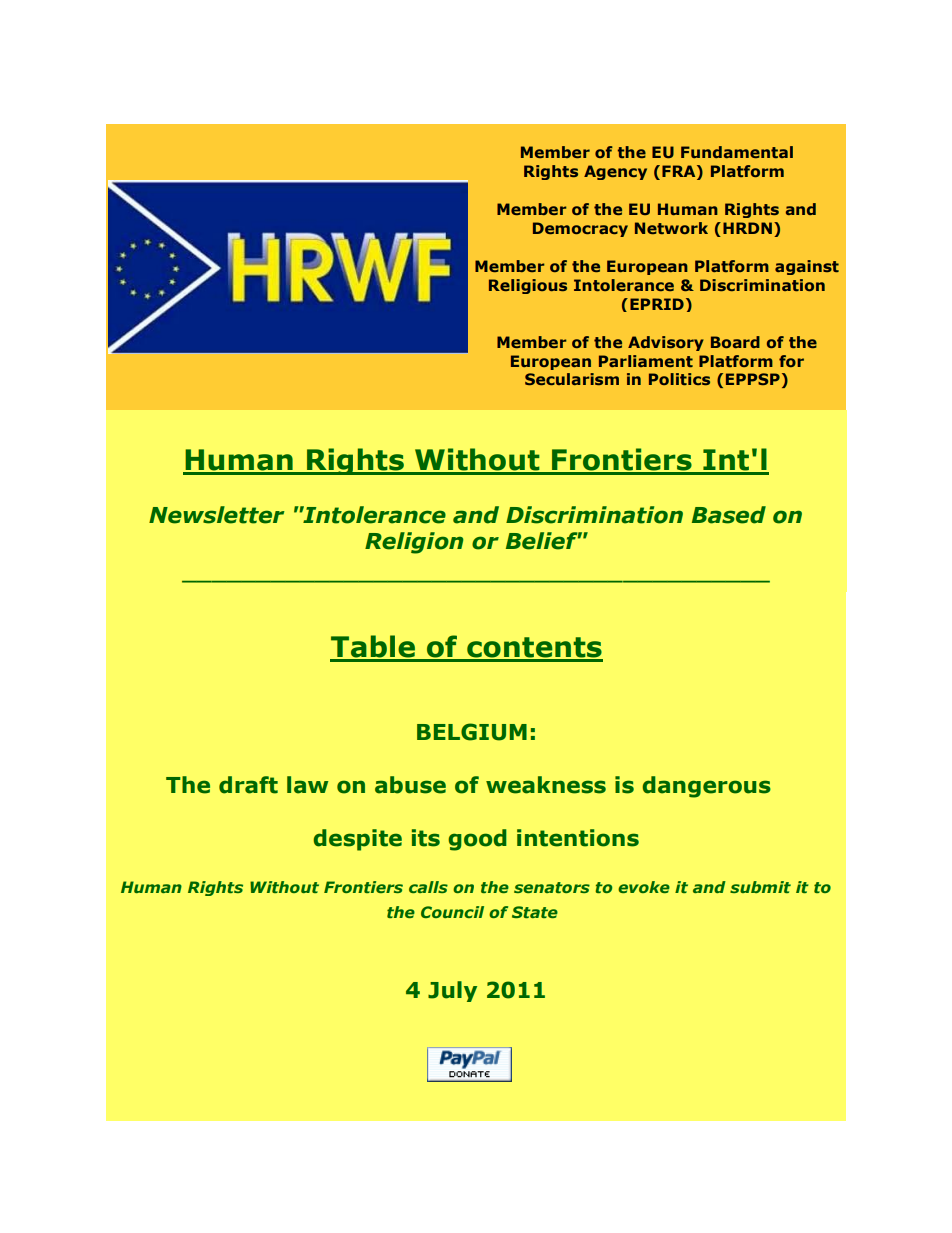  What do you see at coordinates (580, 229) in the screenshot?
I see `Democracy` at bounding box center [580, 229].
